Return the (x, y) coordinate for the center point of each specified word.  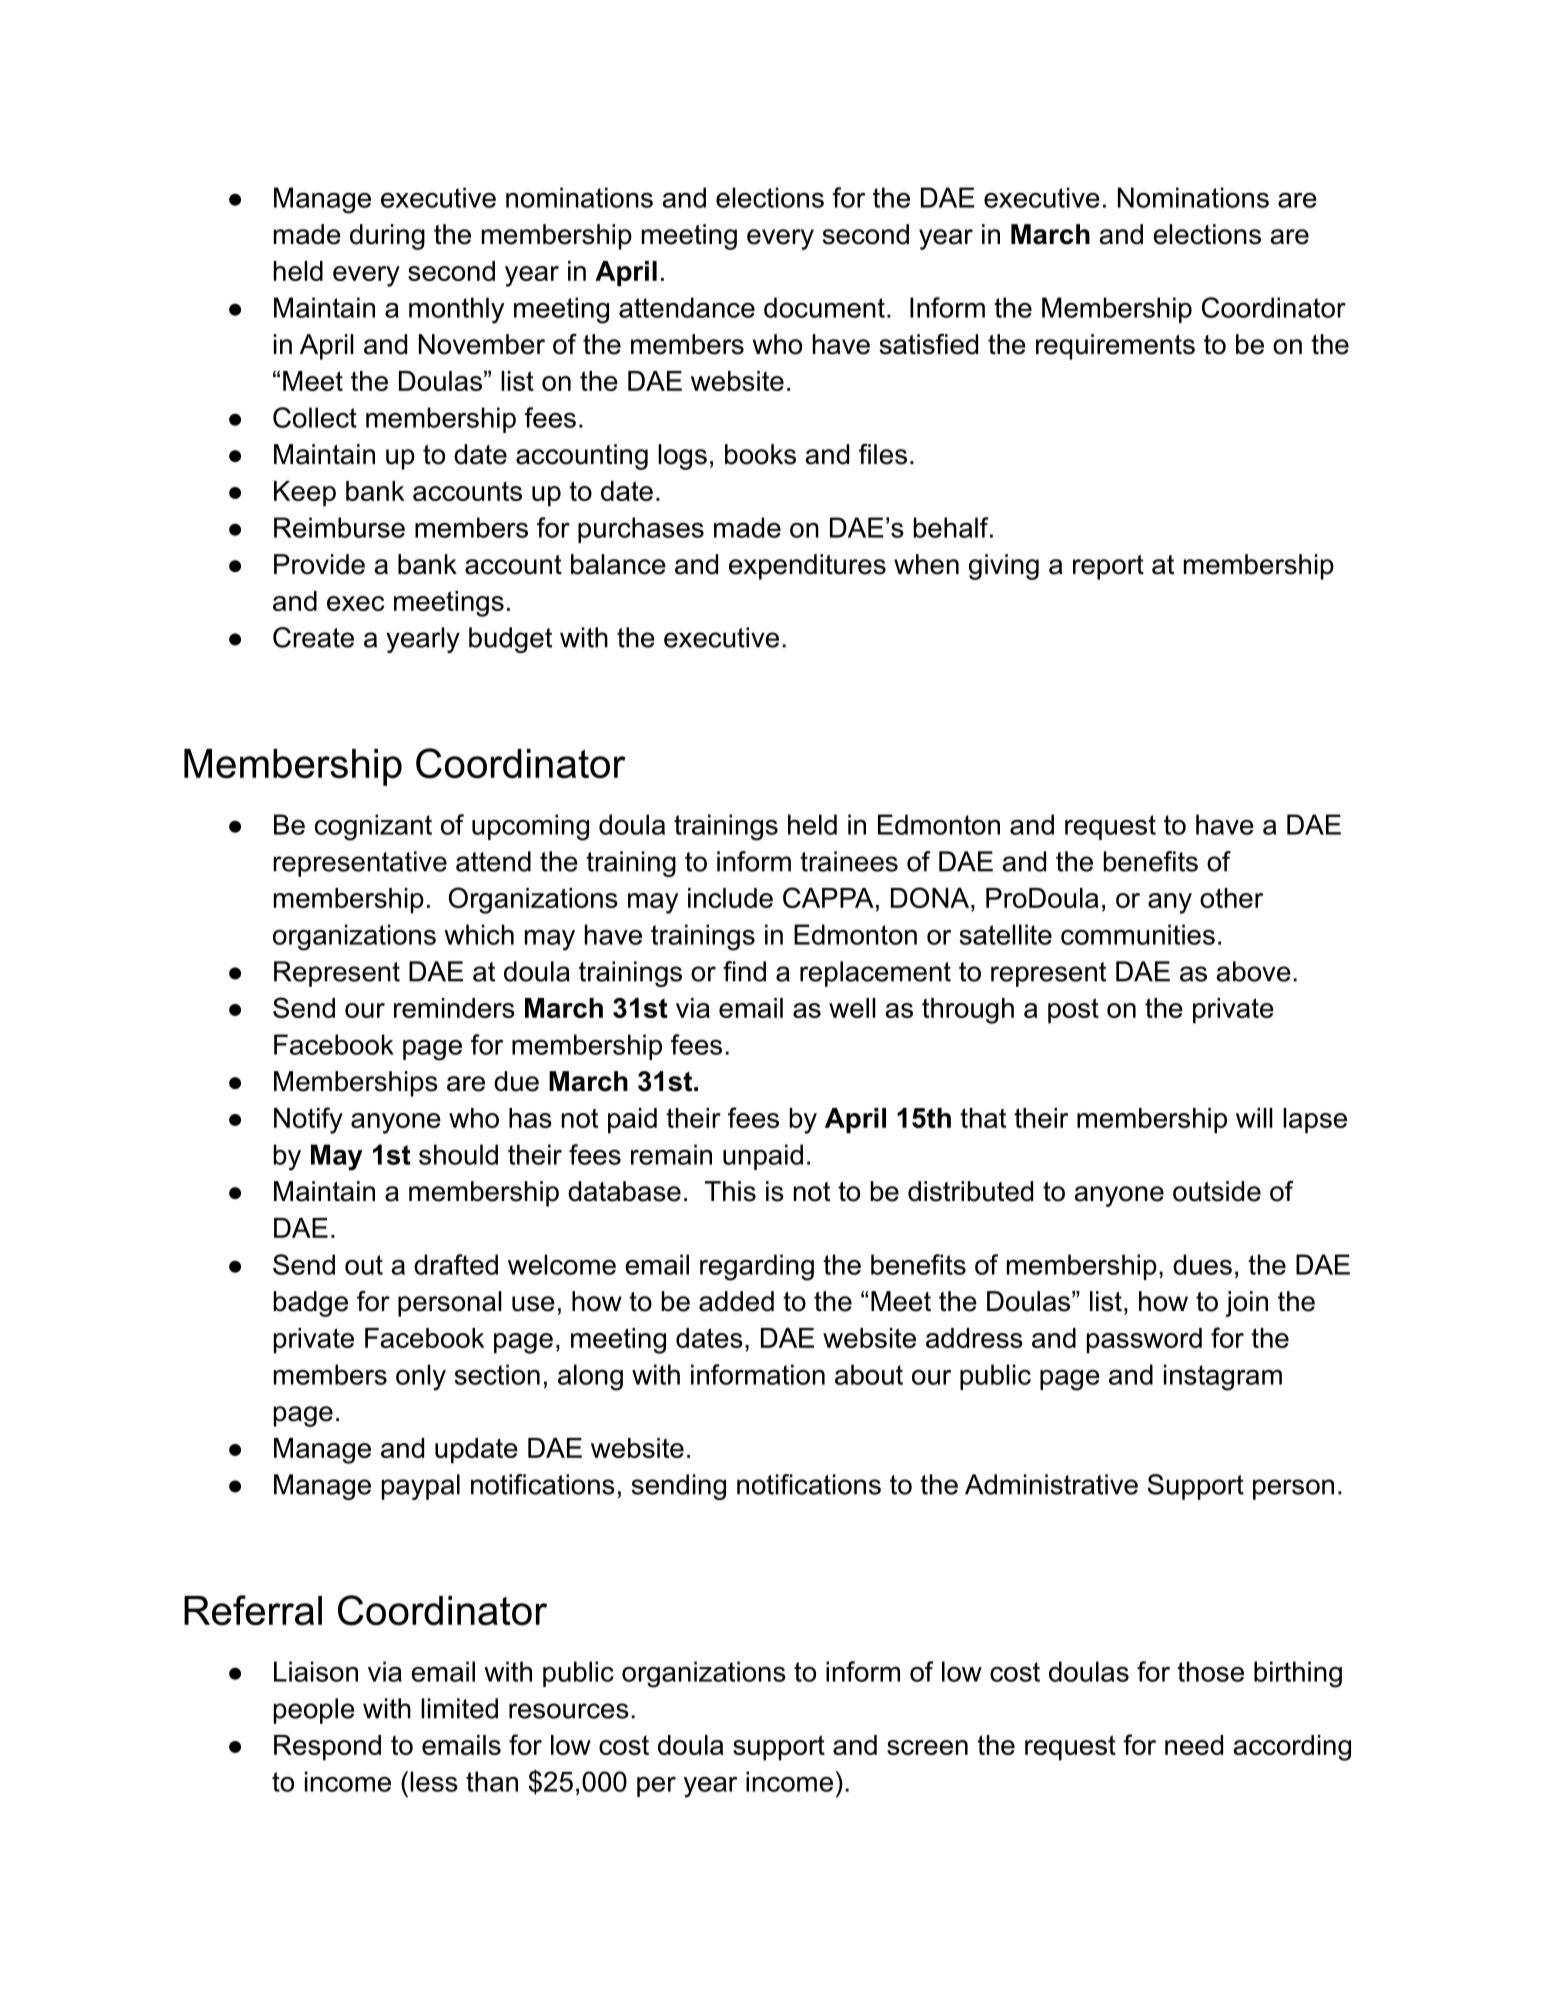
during (387, 237)
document (824, 307)
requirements (1115, 347)
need (1194, 1745)
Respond (327, 1748)
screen (927, 1747)
